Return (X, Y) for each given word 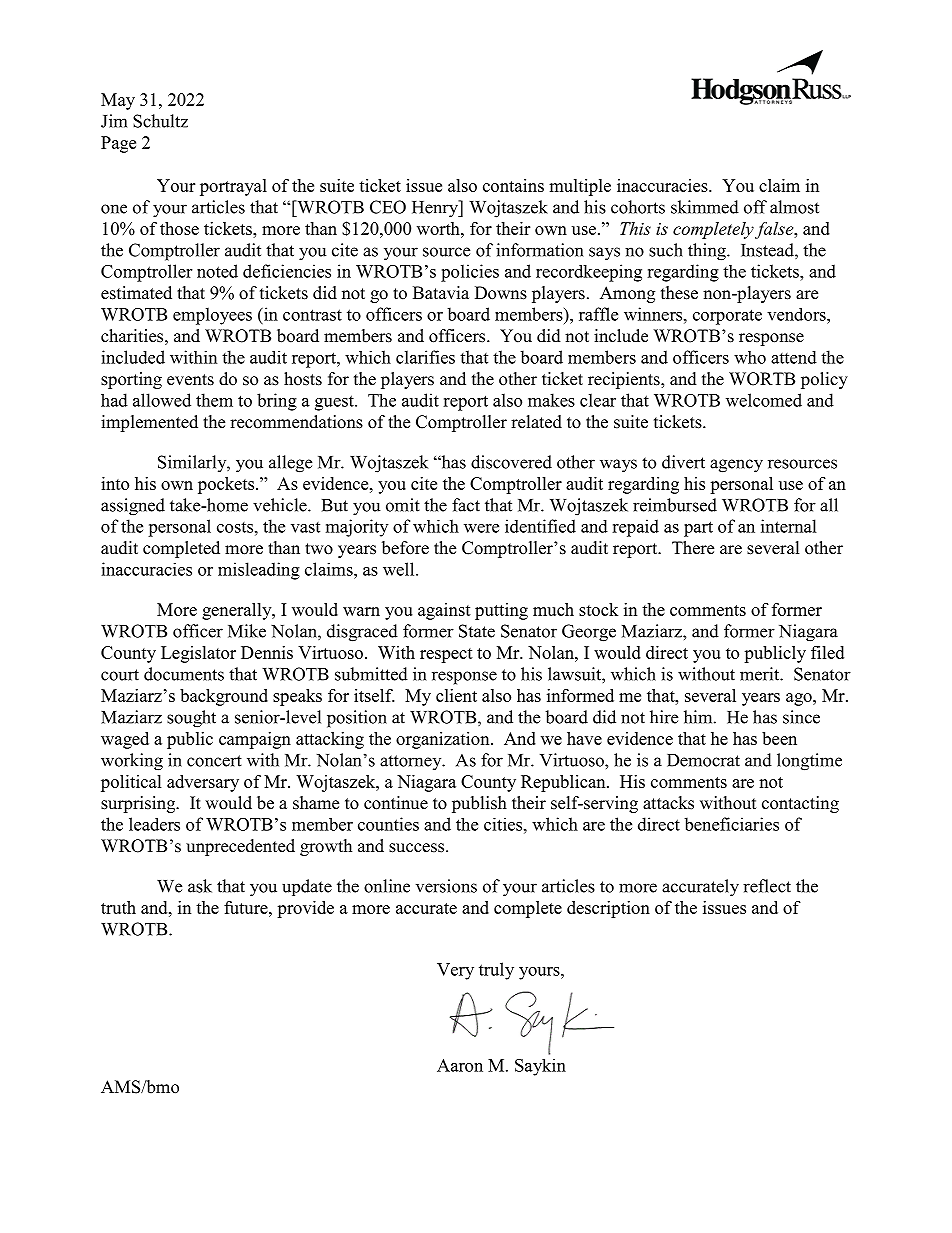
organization (444, 740)
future (247, 907)
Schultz (160, 121)
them (214, 400)
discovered (511, 462)
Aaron (460, 1065)
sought (191, 719)
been (779, 738)
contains (513, 185)
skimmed (705, 207)
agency (736, 466)
